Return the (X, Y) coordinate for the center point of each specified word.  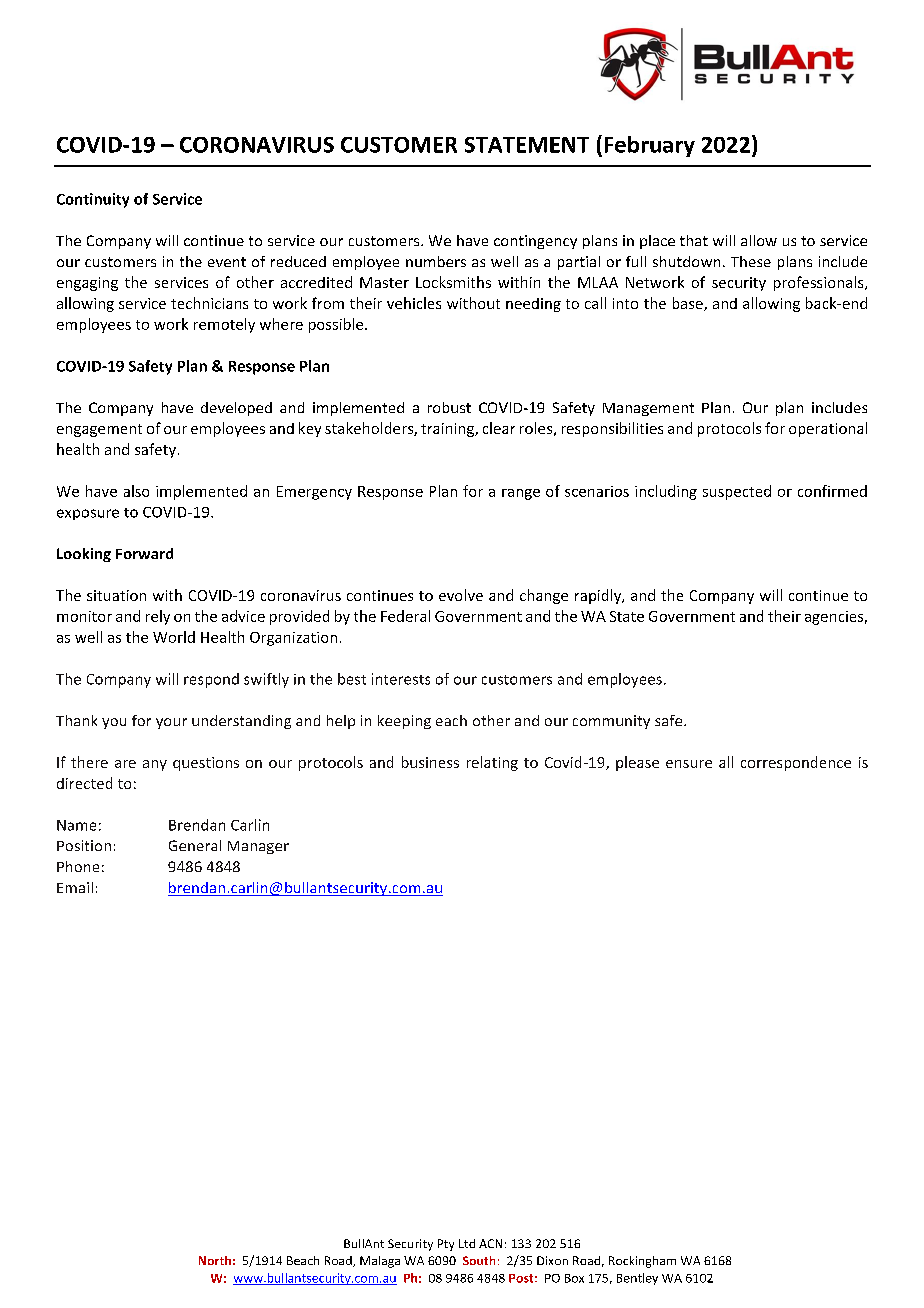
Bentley (637, 1279)
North (215, 1260)
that (694, 240)
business (430, 762)
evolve (461, 595)
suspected (737, 492)
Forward (144, 553)
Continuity (93, 200)
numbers (436, 261)
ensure (689, 764)
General (195, 845)
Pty (446, 1245)
